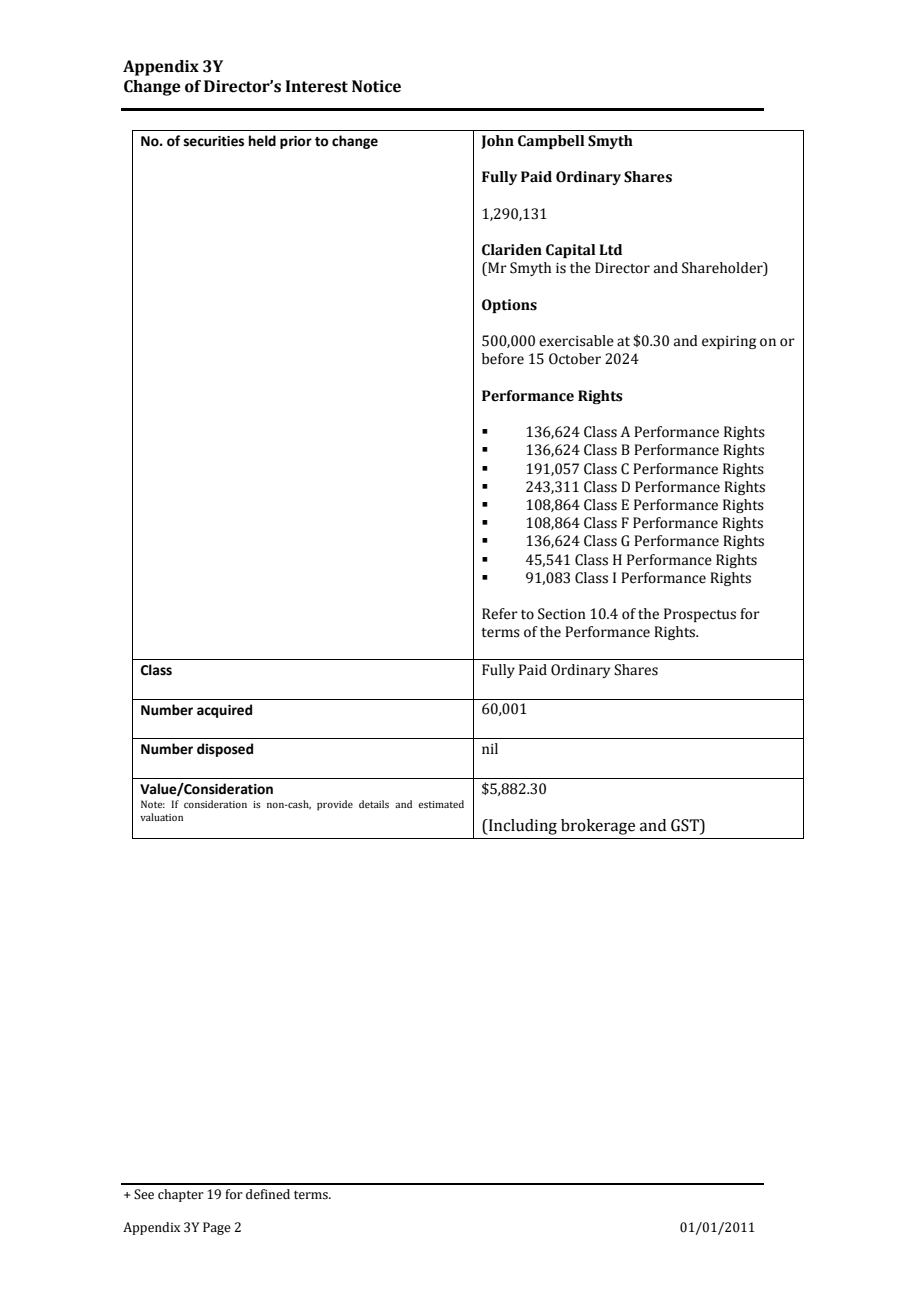 The height and width of the page is (1307, 924). Describe the element at coordinates (551, 142) in the page. I see `Campbell` at that location.
